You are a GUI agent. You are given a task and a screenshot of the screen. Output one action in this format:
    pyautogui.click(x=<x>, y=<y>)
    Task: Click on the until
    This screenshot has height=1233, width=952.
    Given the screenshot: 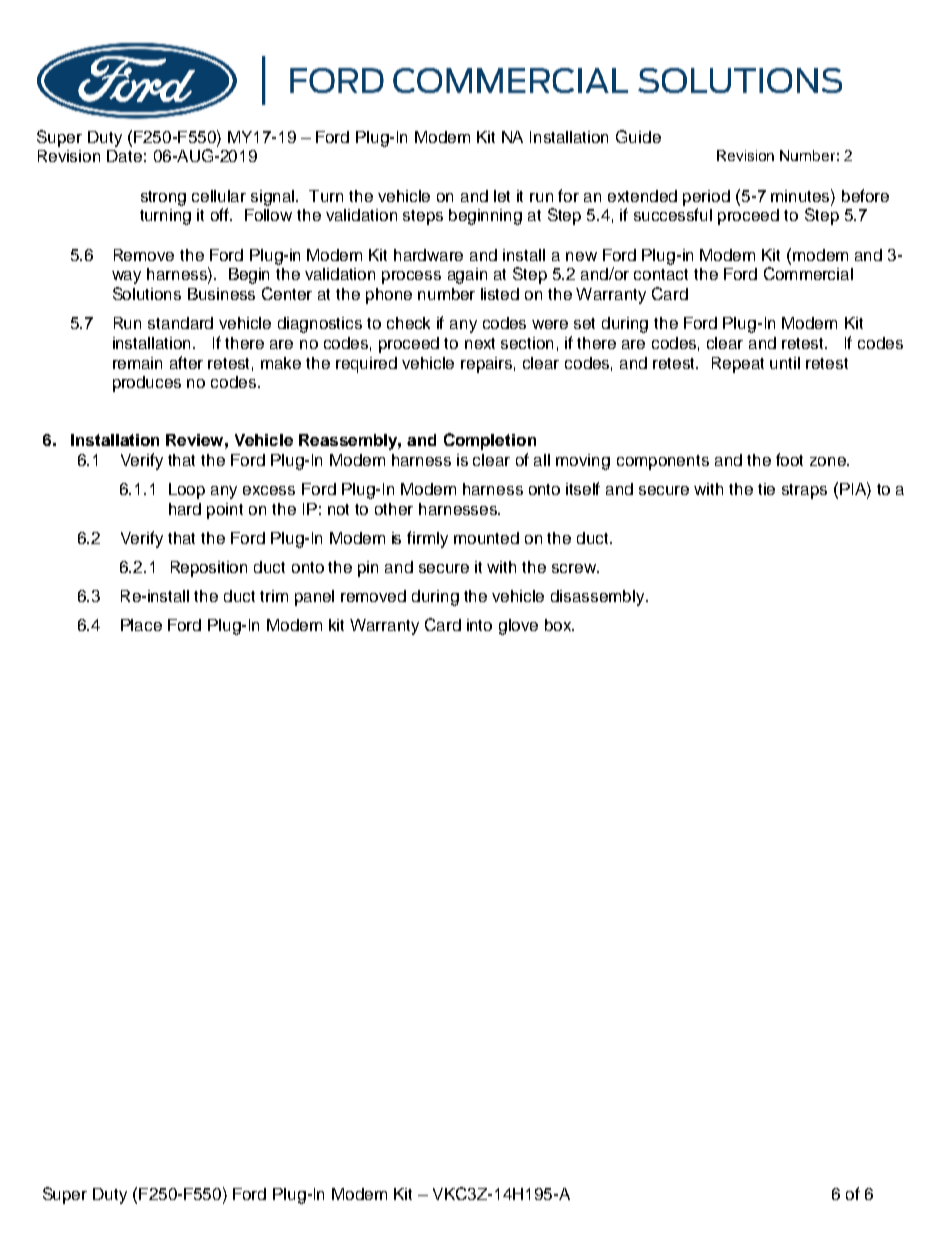 What is the action you would take?
    pyautogui.click(x=785, y=363)
